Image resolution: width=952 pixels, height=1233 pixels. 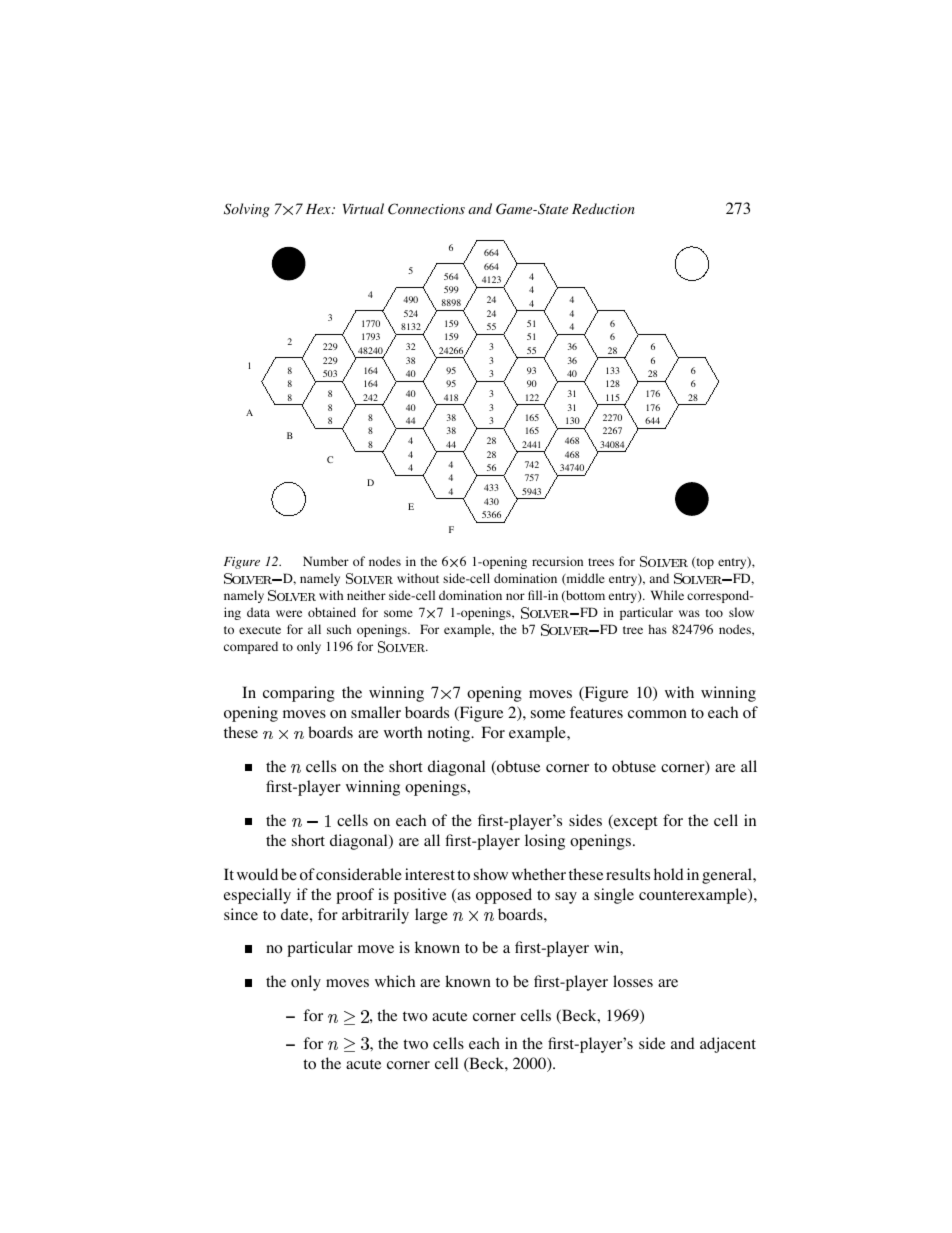 I want to click on common, so click(x=657, y=714).
